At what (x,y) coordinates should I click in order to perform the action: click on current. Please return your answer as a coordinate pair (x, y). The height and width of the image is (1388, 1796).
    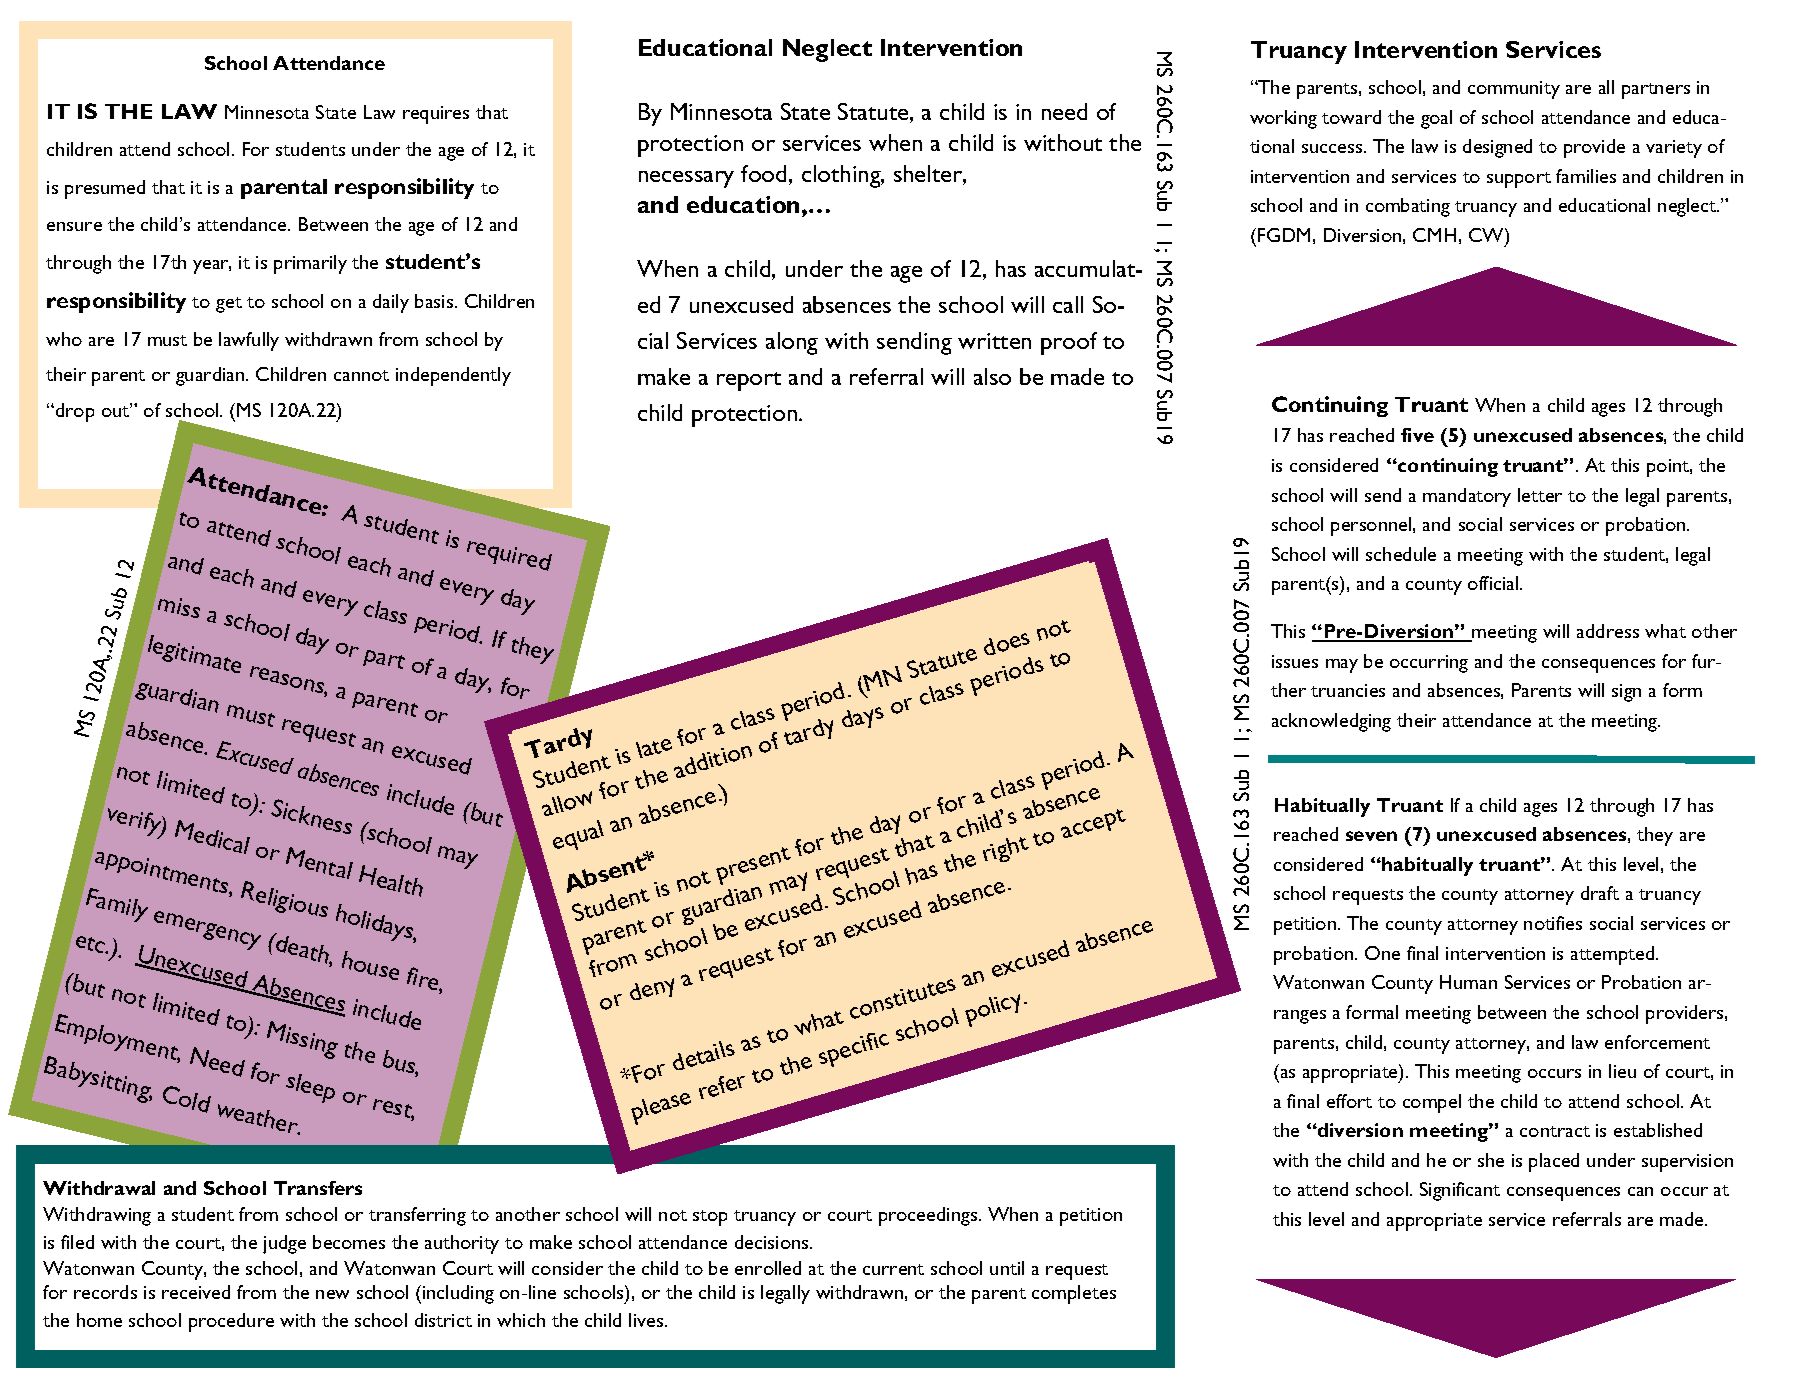
    Looking at the image, I should click on (893, 1269).
